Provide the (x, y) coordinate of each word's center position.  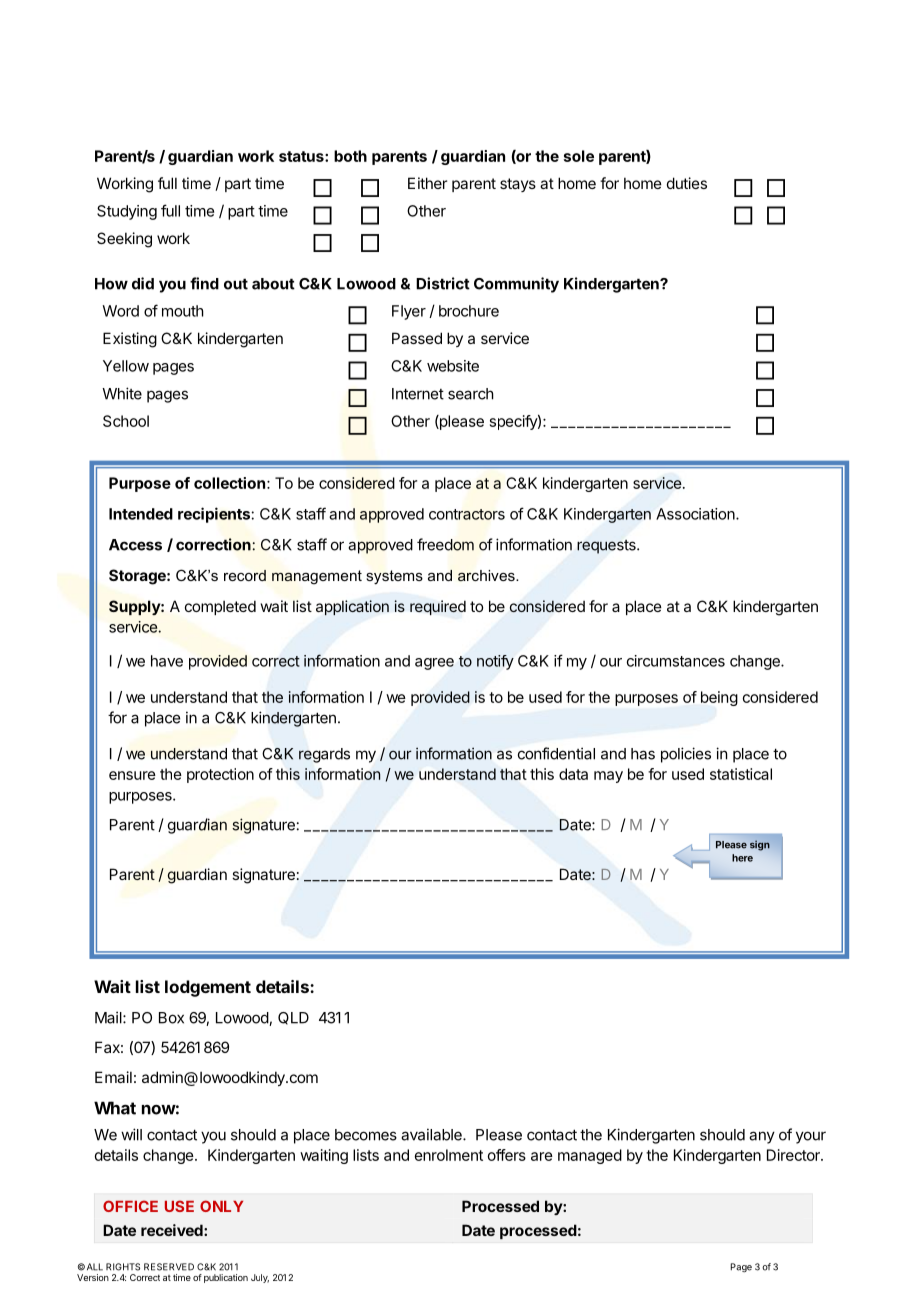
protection (220, 775)
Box (171, 1018)
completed (220, 607)
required (438, 607)
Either (427, 183)
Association (696, 514)
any (762, 1137)
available (432, 1134)
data (573, 774)
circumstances (676, 661)
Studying (127, 212)
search (471, 394)
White (122, 393)
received (173, 1230)
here (742, 858)
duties (687, 183)
